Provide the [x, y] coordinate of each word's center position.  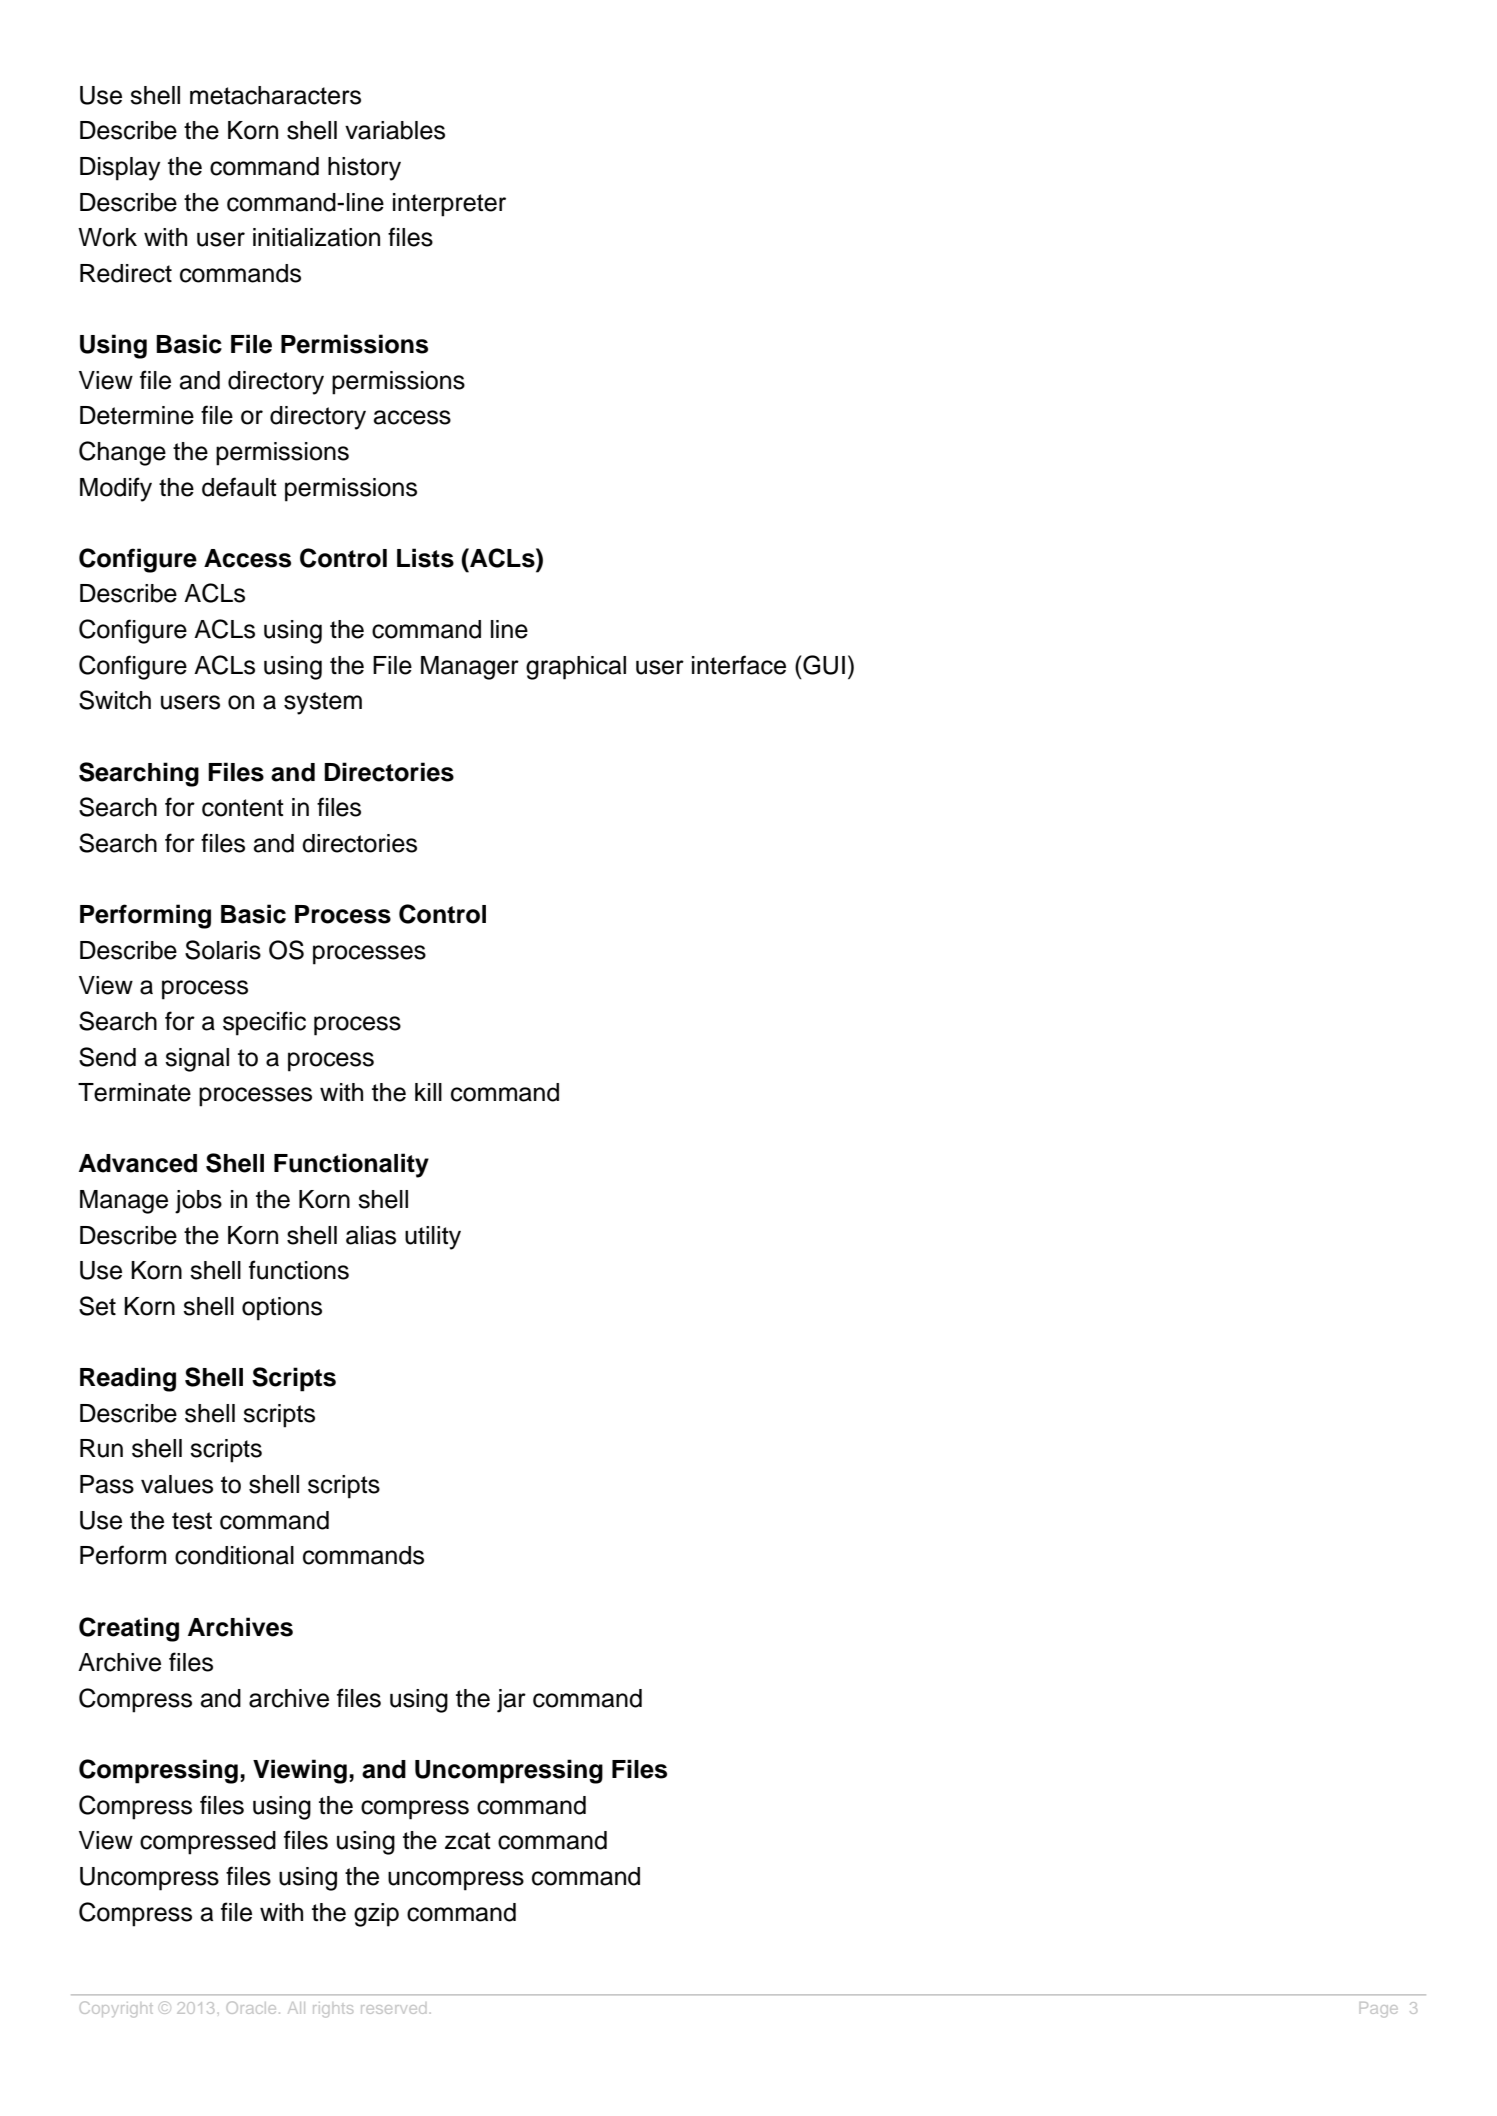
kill [428, 1092]
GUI [823, 665]
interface [739, 665]
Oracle [251, 2007]
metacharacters [275, 95]
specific [264, 1023]
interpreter [449, 205]
